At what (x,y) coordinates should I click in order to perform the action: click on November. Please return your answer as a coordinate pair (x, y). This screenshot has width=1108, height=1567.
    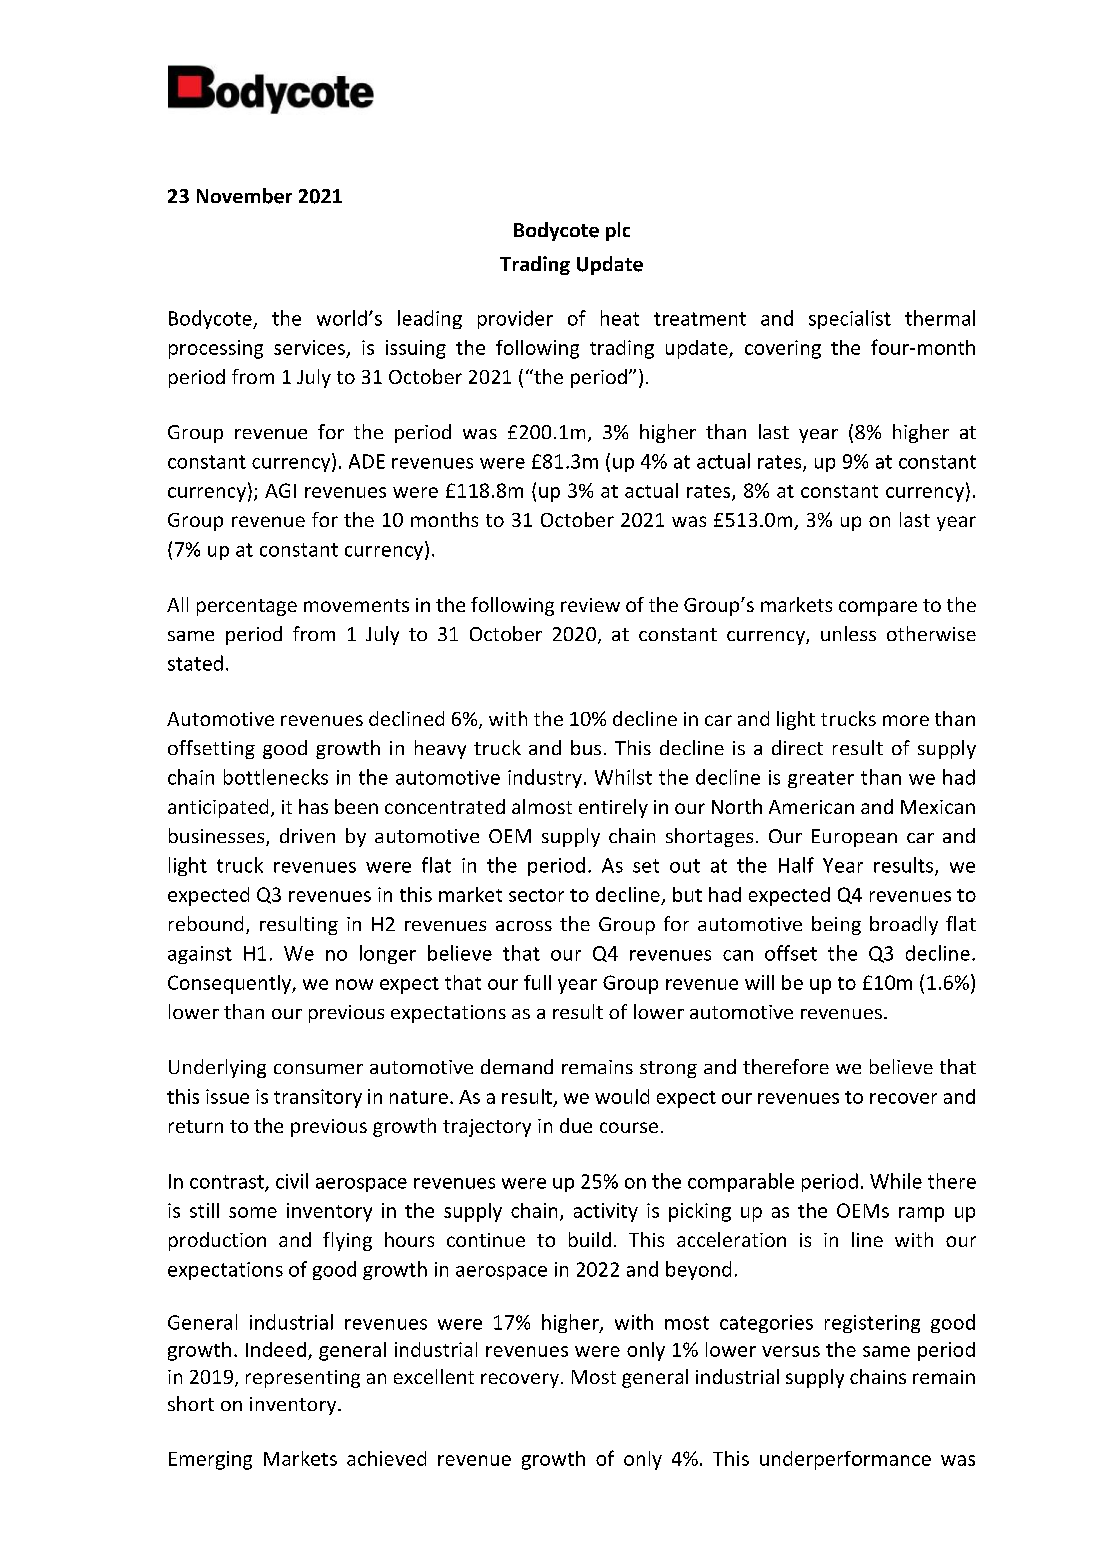
    Looking at the image, I should click on (244, 196).
